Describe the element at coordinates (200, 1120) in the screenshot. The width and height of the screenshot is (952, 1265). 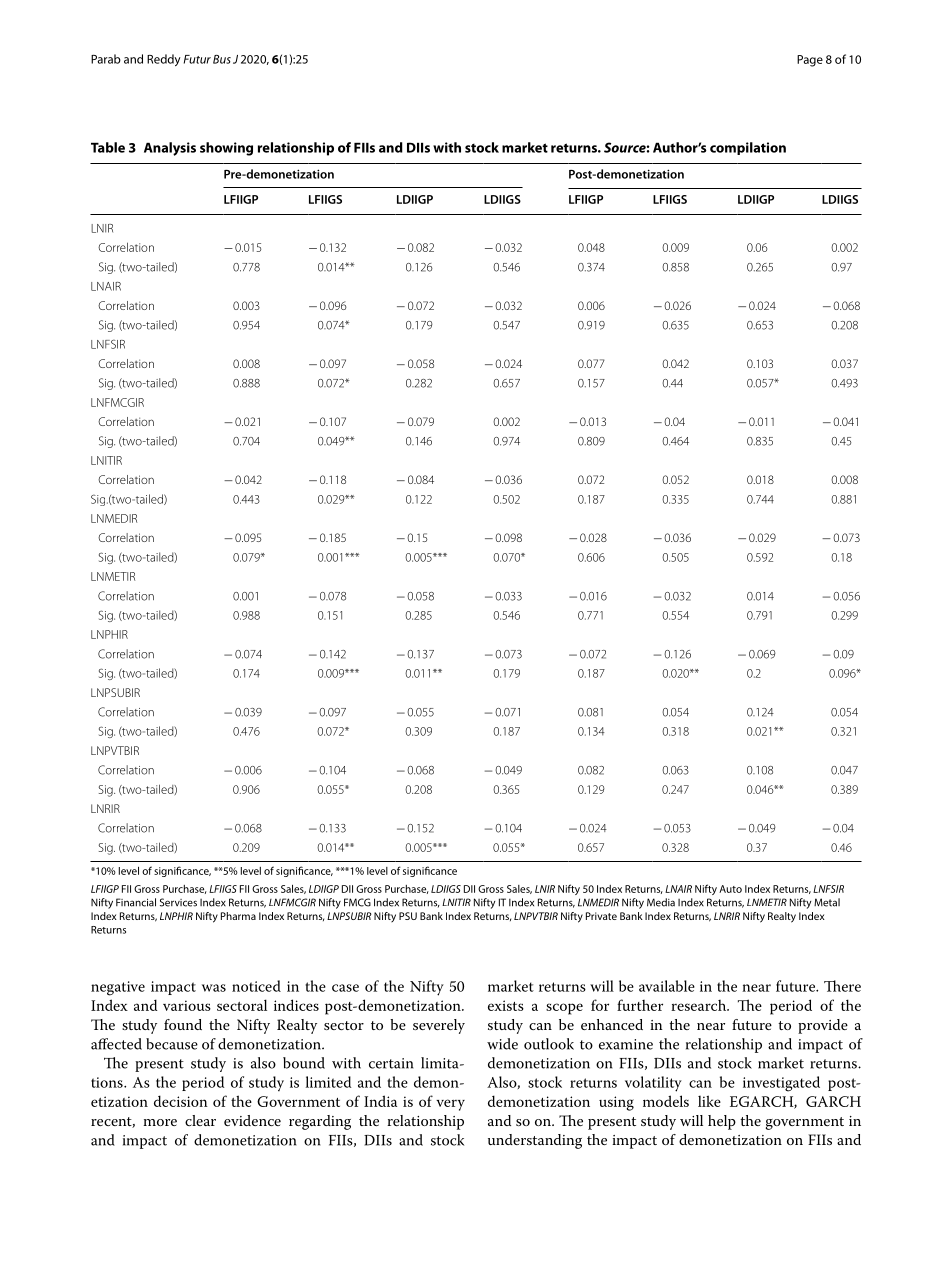
I see `clear` at that location.
